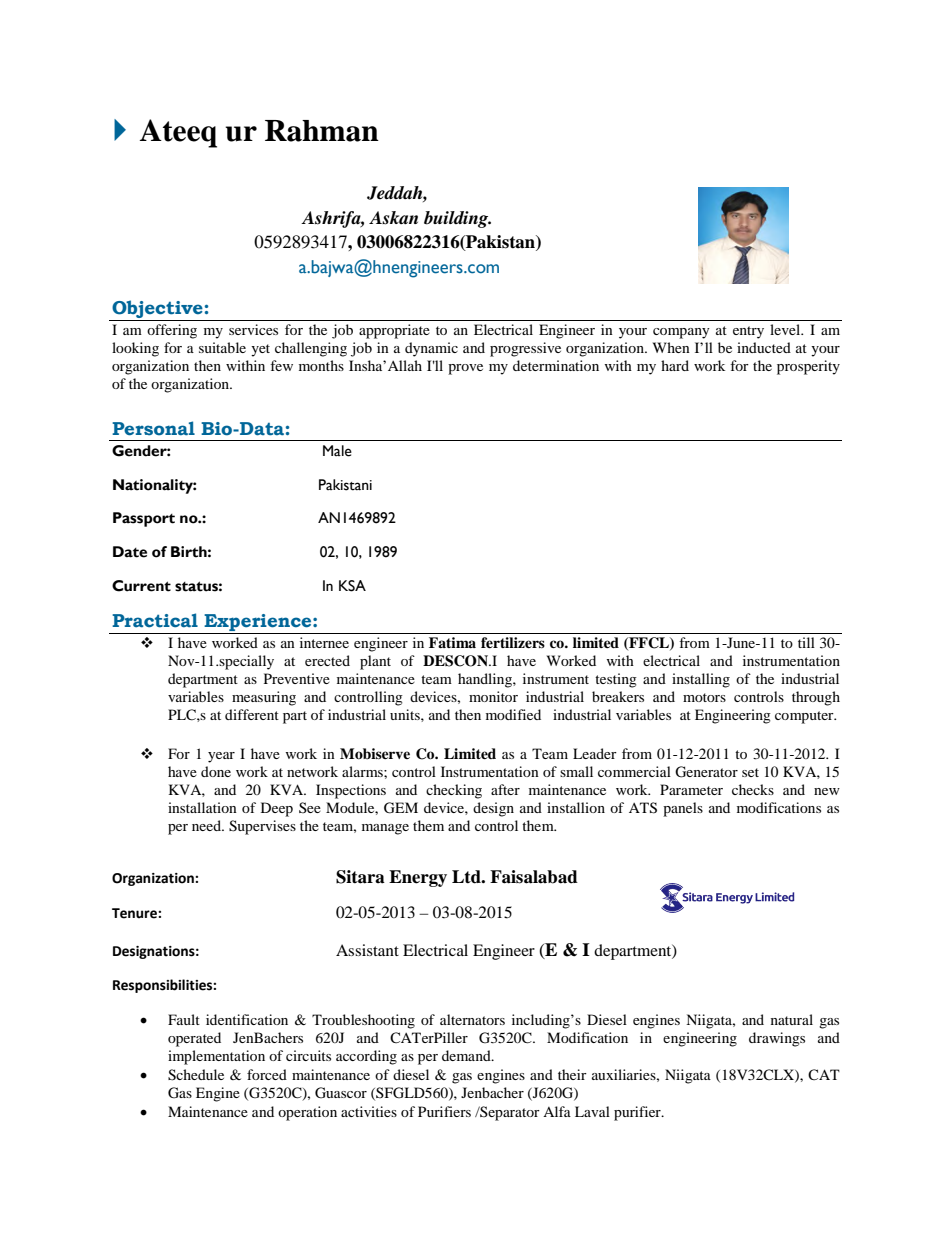  Describe the element at coordinates (467, 1055) in the screenshot. I see `demand` at that location.
